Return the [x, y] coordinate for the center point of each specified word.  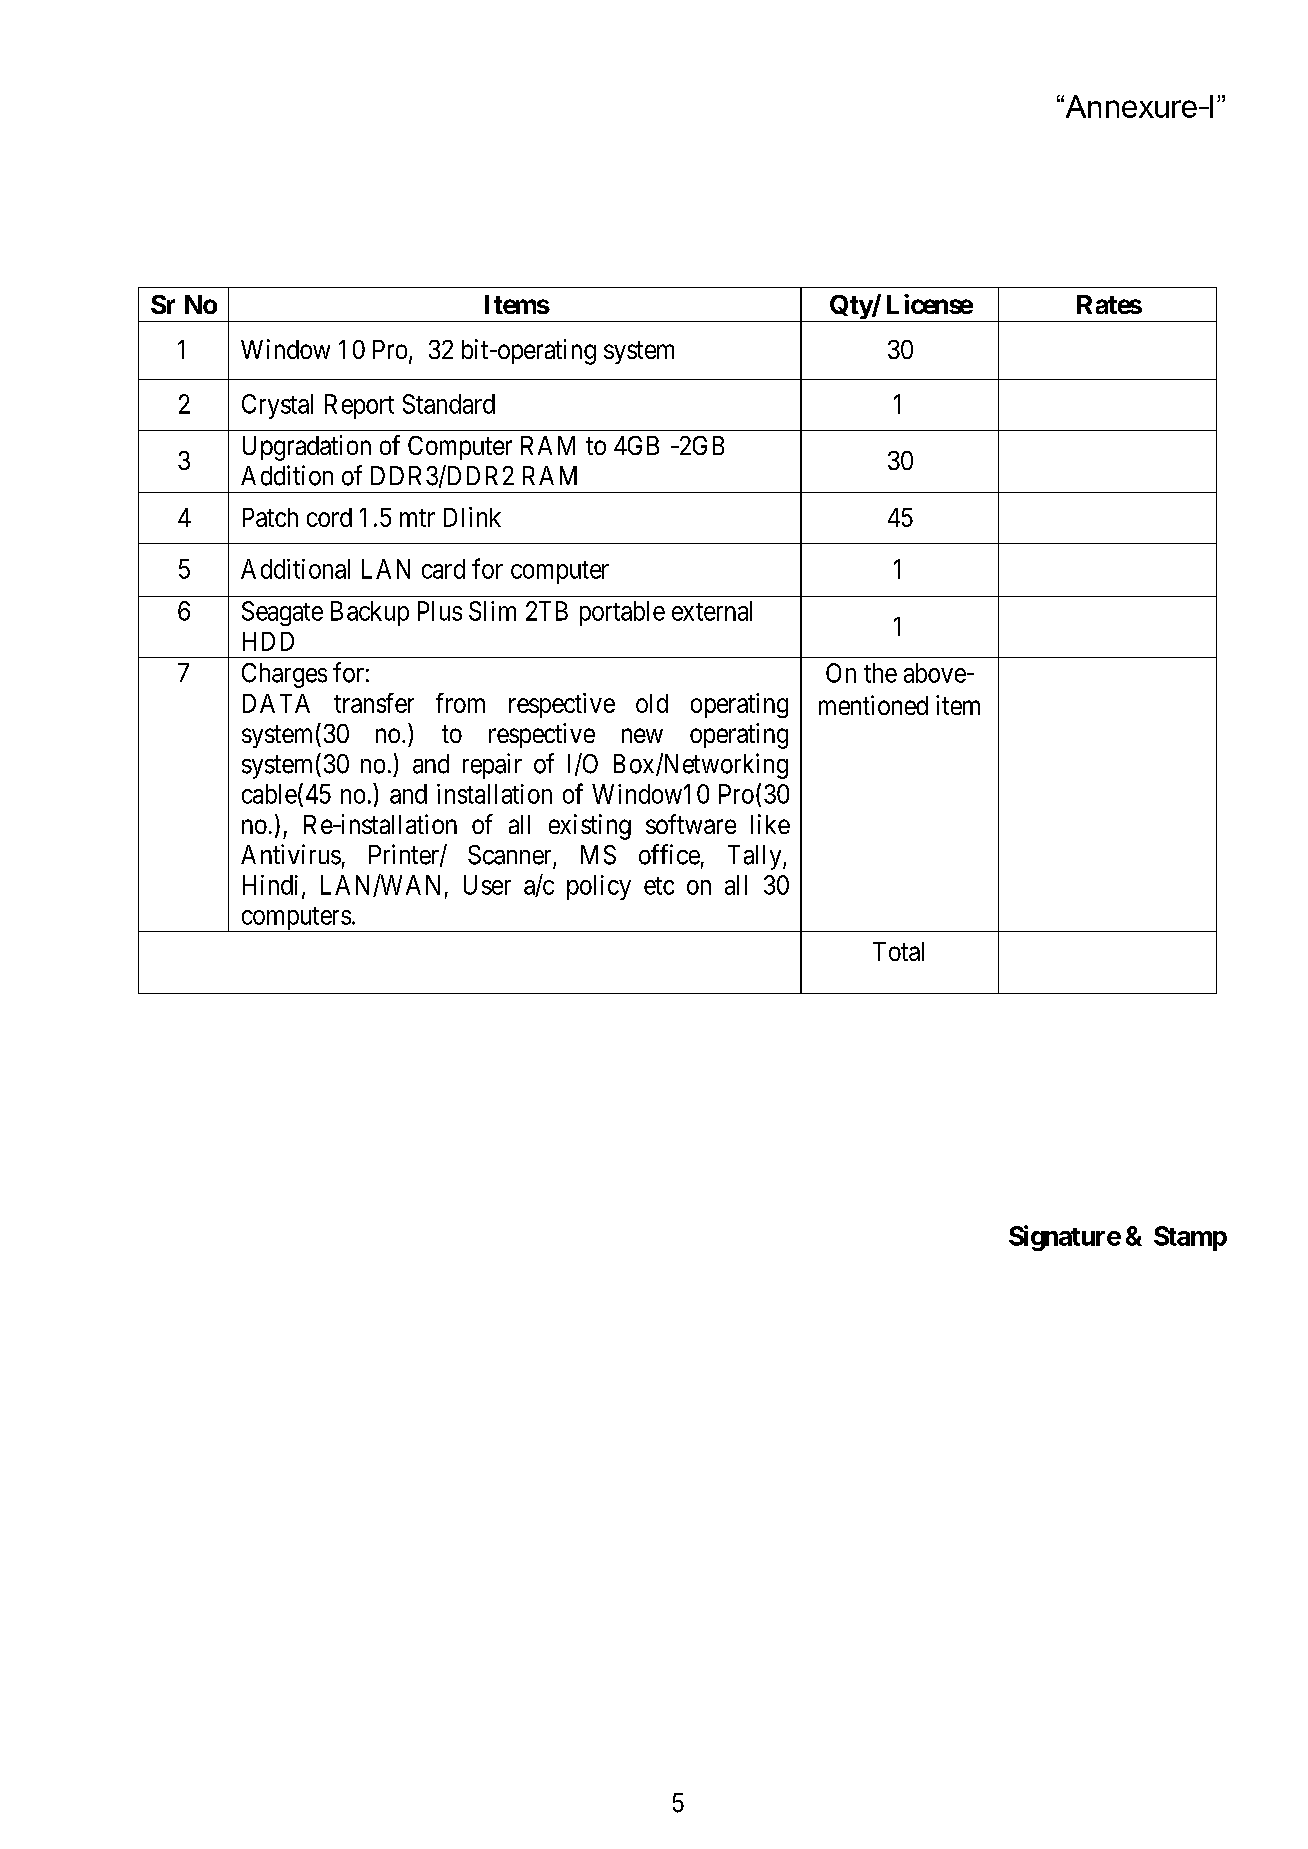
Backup [370, 613]
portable [622, 613]
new [642, 735]
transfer [374, 703]
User [487, 885]
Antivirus [291, 854]
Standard [449, 404]
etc [659, 886]
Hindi [270, 885]
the [880, 673]
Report [359, 406]
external [712, 611]
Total [898, 951]
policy [599, 887]
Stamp [1190, 1238]
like [770, 824]
